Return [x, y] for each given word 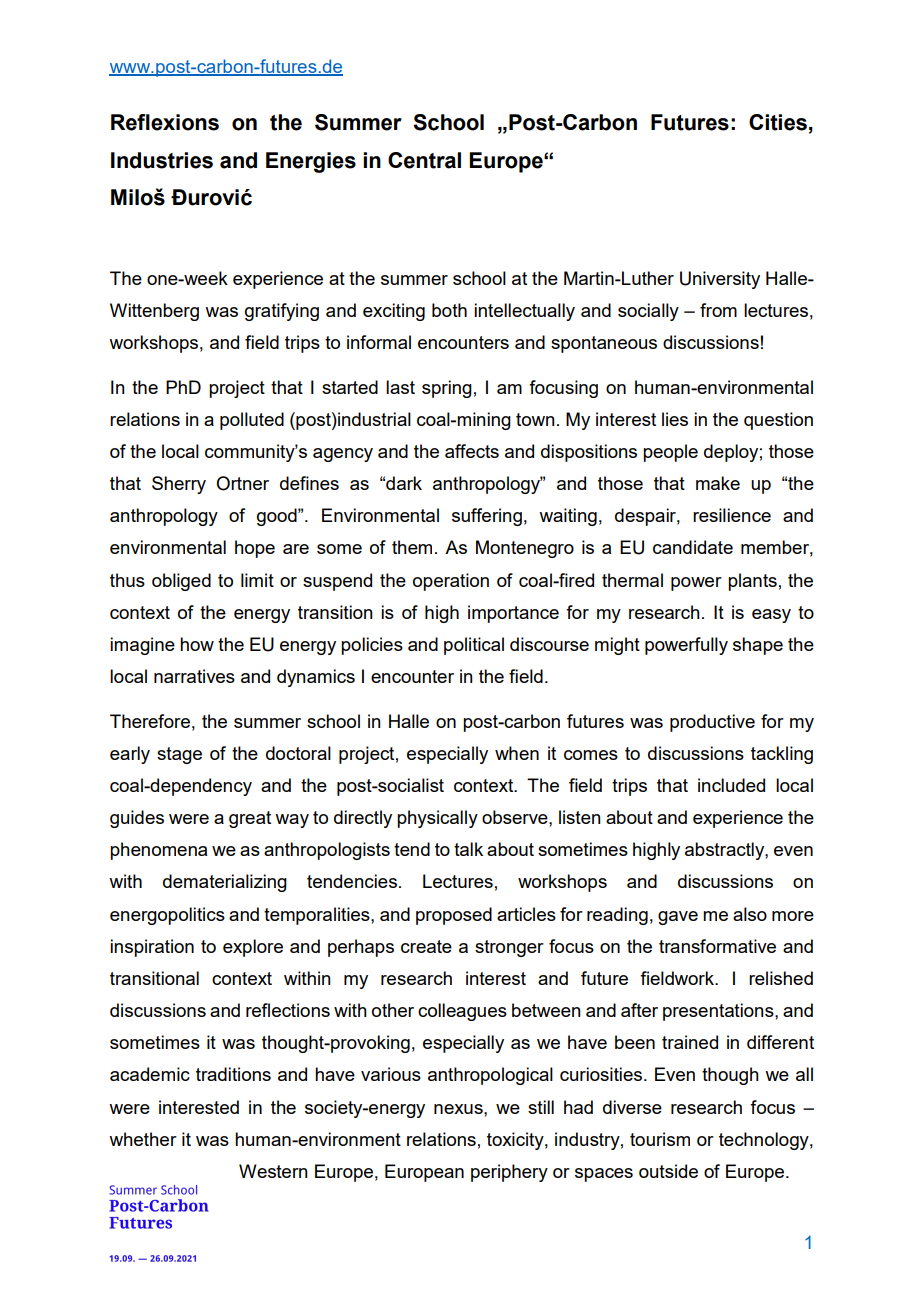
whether [143, 1139]
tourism [660, 1139]
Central [424, 160]
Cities [778, 122]
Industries [162, 160]
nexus [459, 1109]
